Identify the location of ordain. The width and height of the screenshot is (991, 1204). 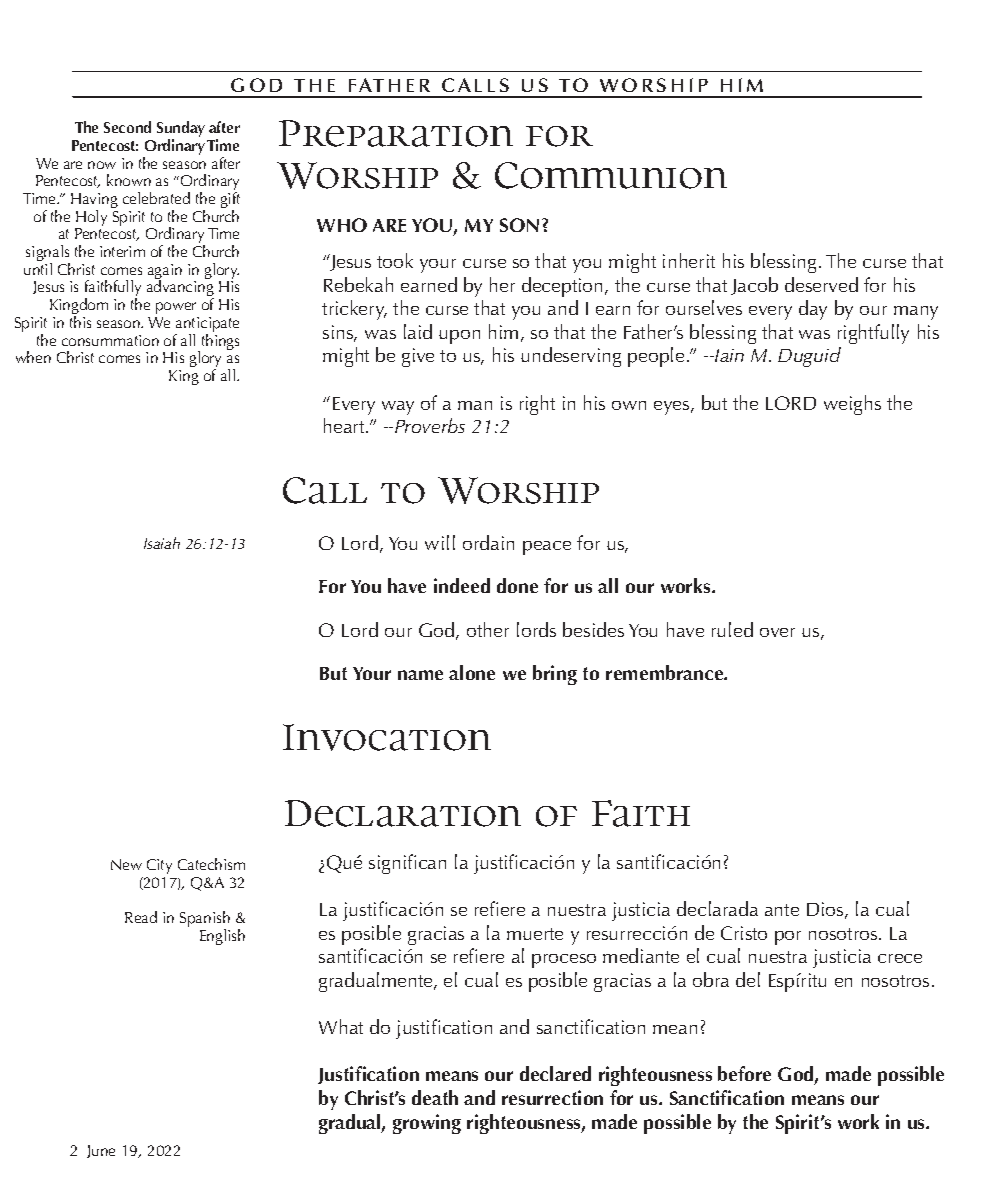
(488, 542).
